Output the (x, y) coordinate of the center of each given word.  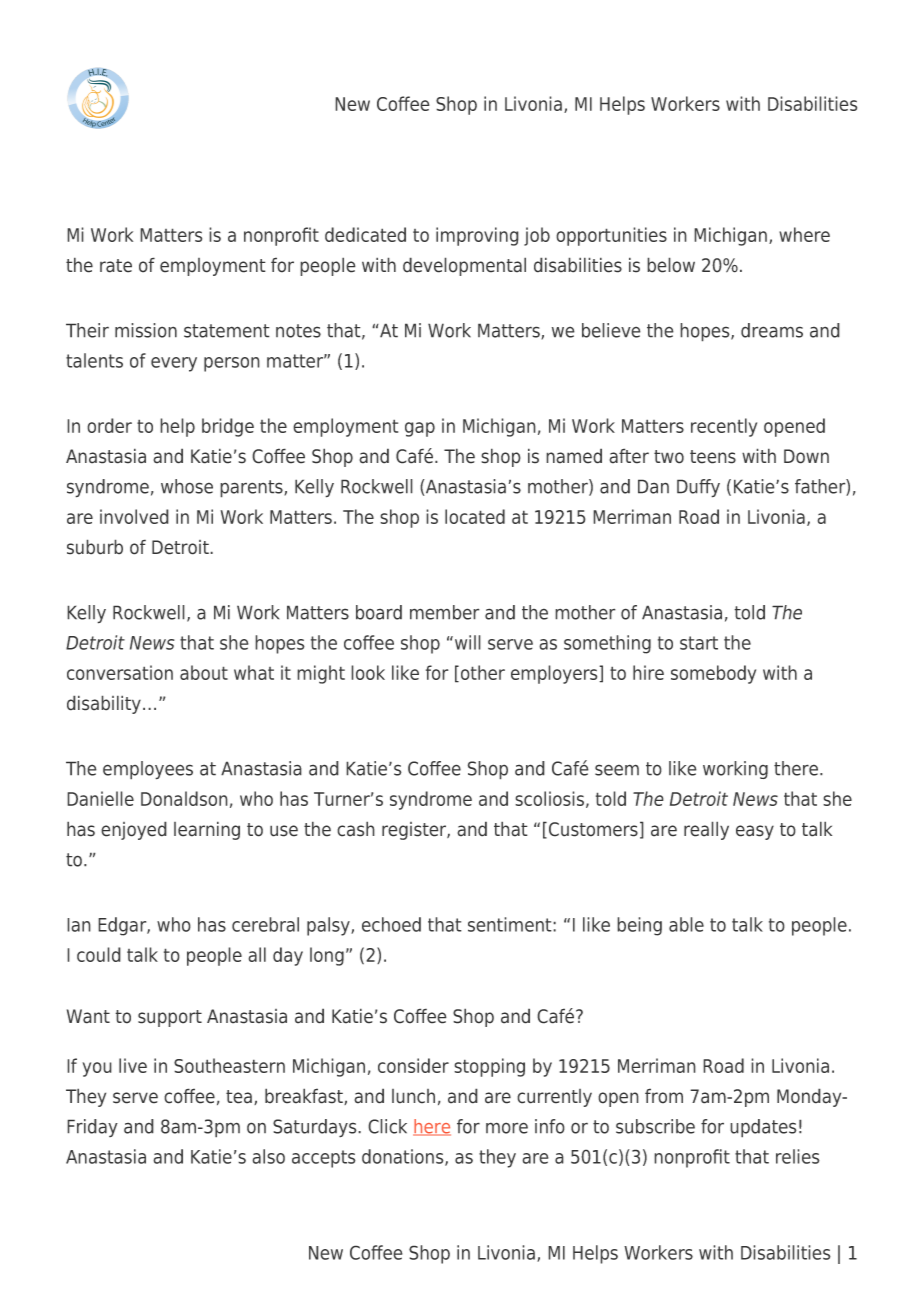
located (475, 516)
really (706, 830)
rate (116, 266)
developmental (464, 266)
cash (356, 829)
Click (387, 1126)
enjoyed (134, 830)
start (699, 643)
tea (239, 1097)
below (671, 265)
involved (134, 516)
